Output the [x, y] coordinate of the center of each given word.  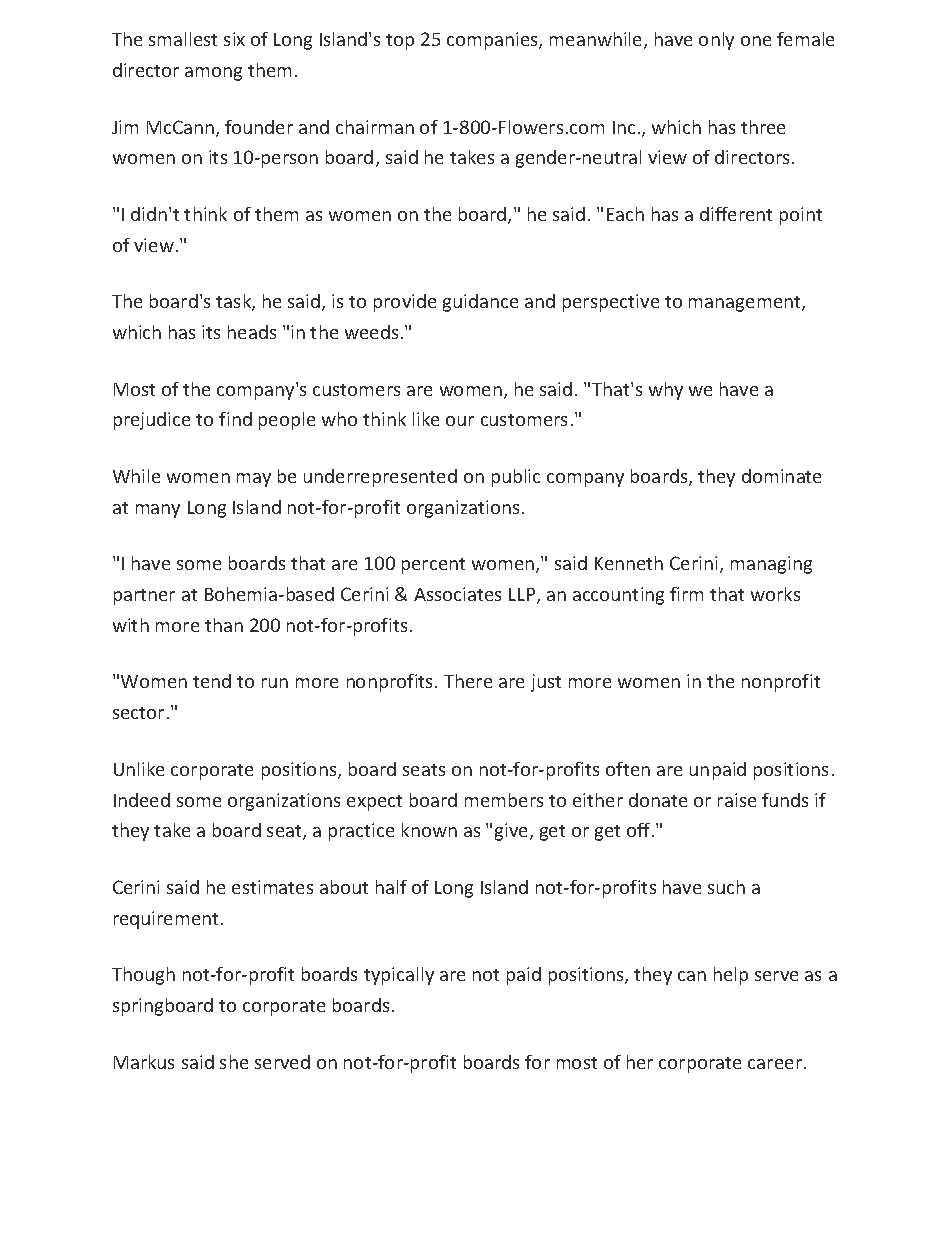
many [158, 511]
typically [399, 976]
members [504, 800]
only [716, 41]
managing [771, 565]
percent [433, 566]
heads [252, 332]
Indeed [142, 800]
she [234, 1062]
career [776, 1064]
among [213, 74]
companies [493, 41]
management [746, 304]
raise [737, 800]
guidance [480, 303]
